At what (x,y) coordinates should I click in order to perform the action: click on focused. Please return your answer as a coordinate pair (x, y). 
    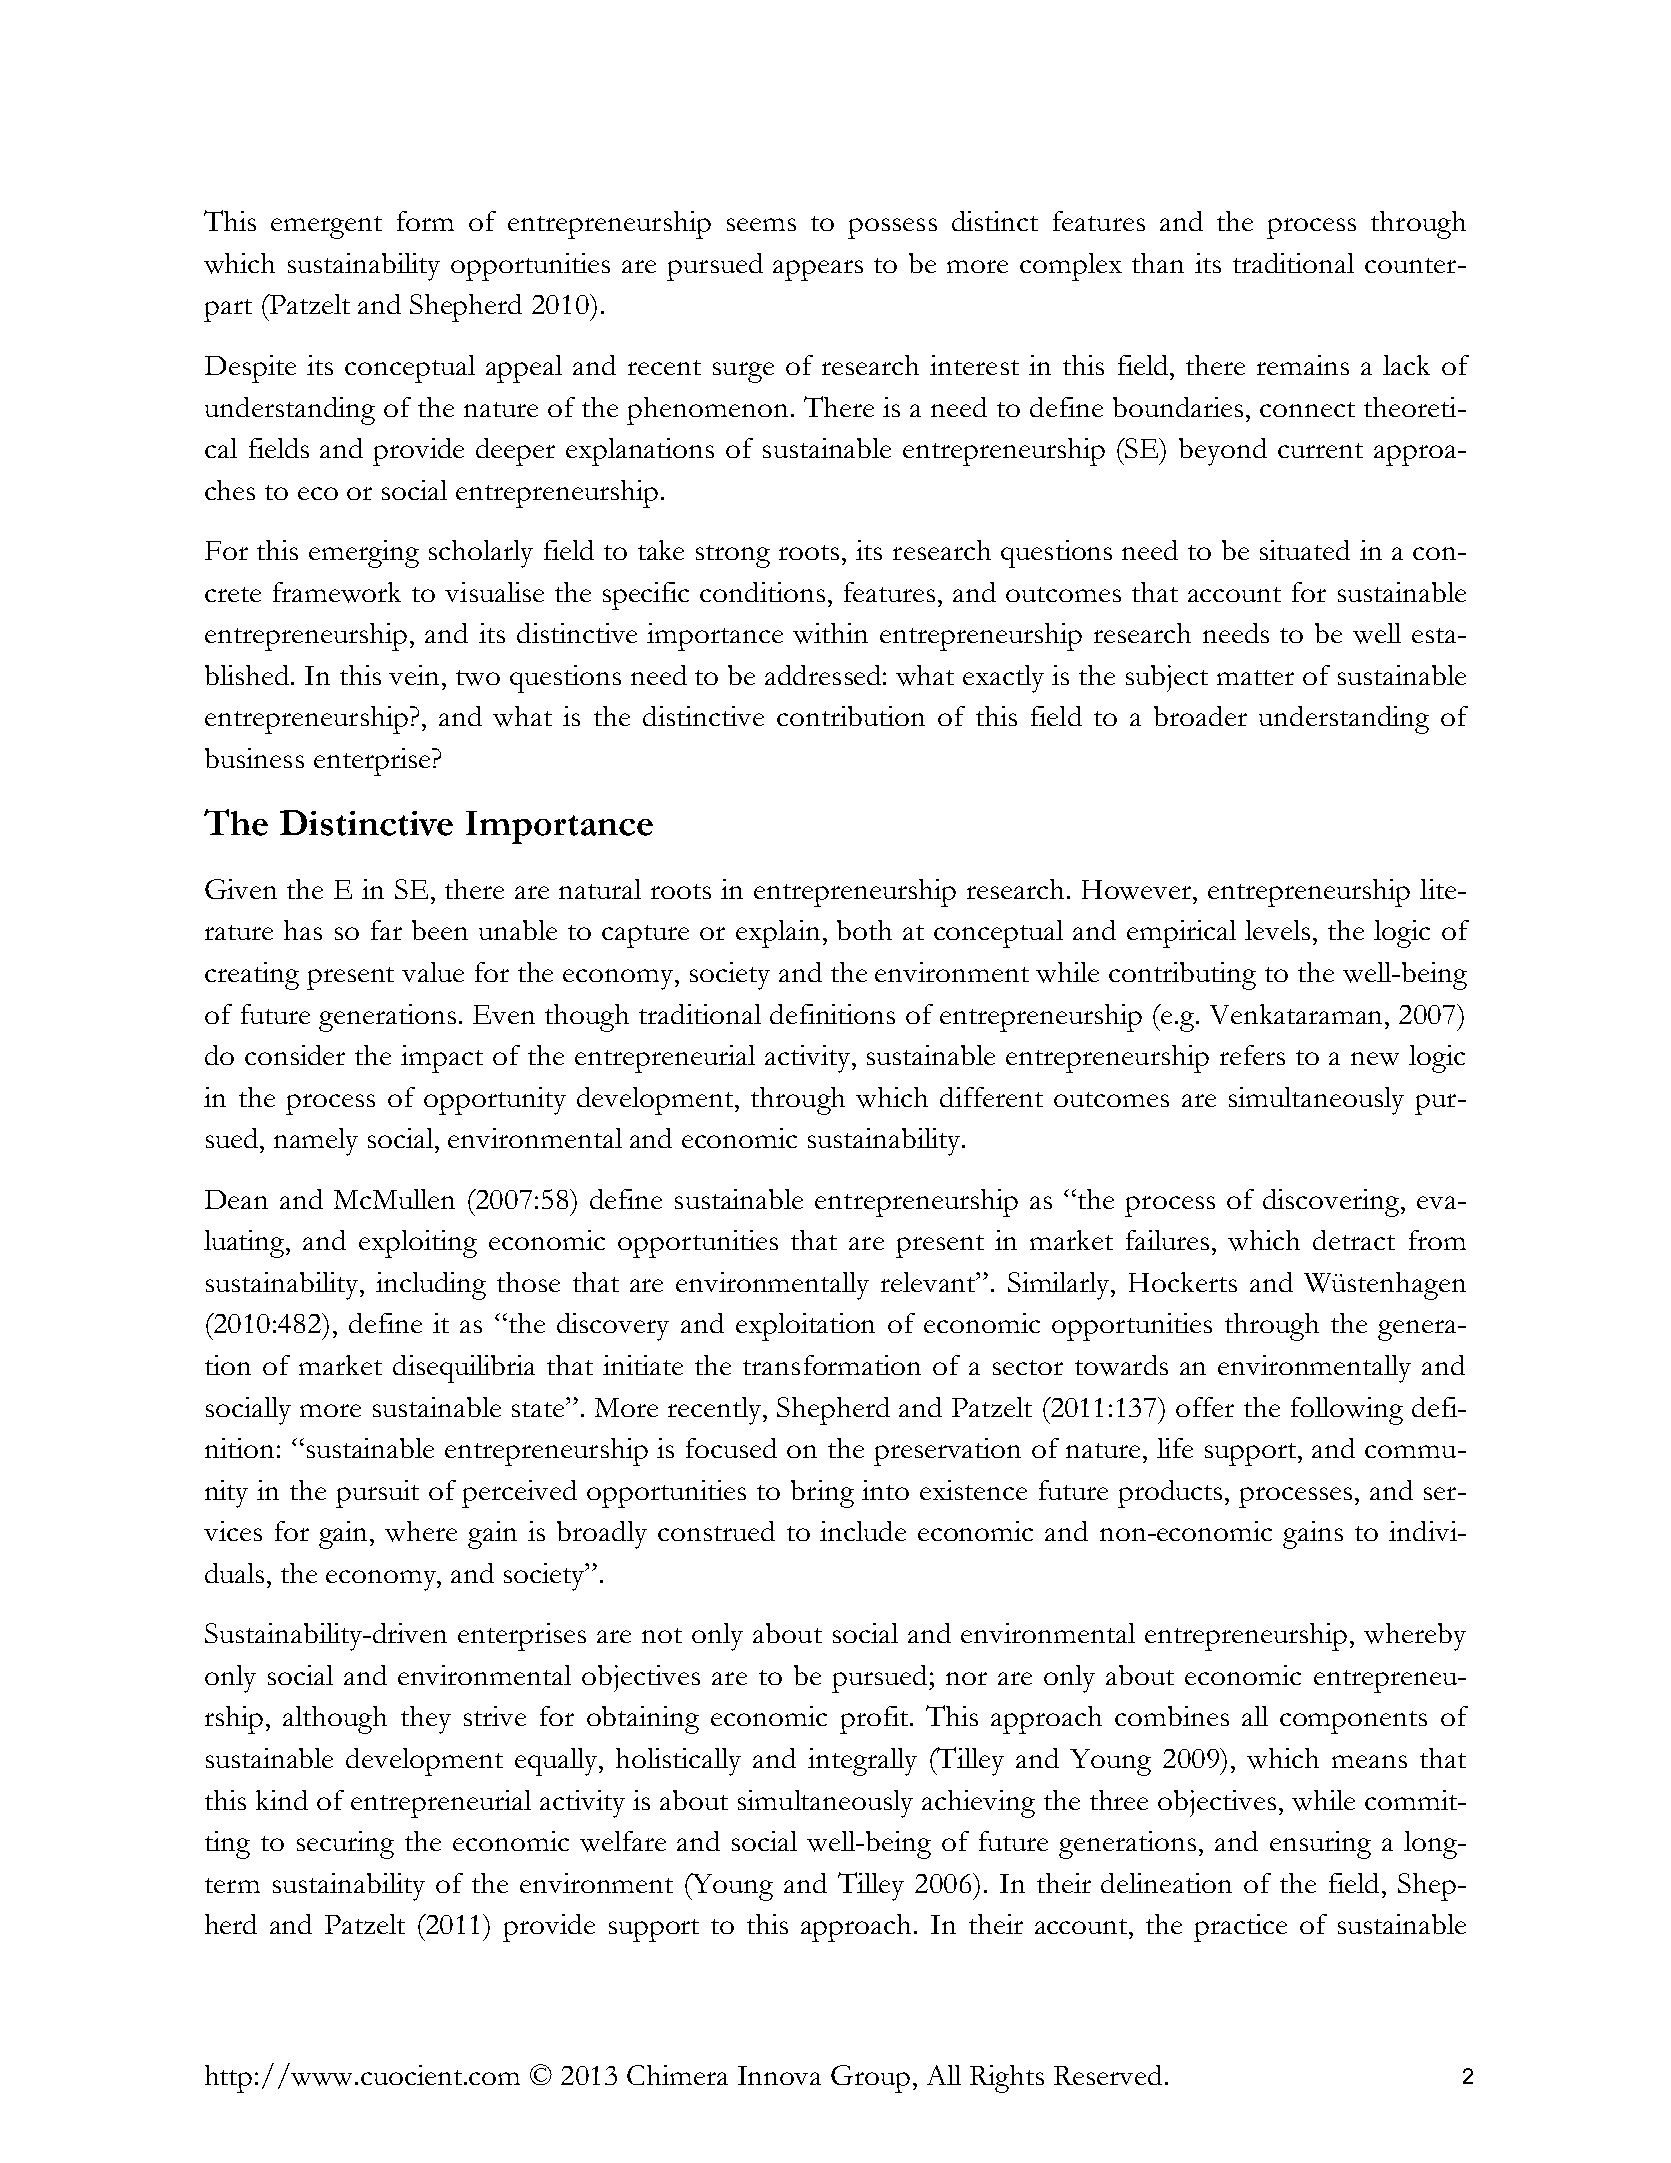
    Looking at the image, I should click on (731, 1448).
